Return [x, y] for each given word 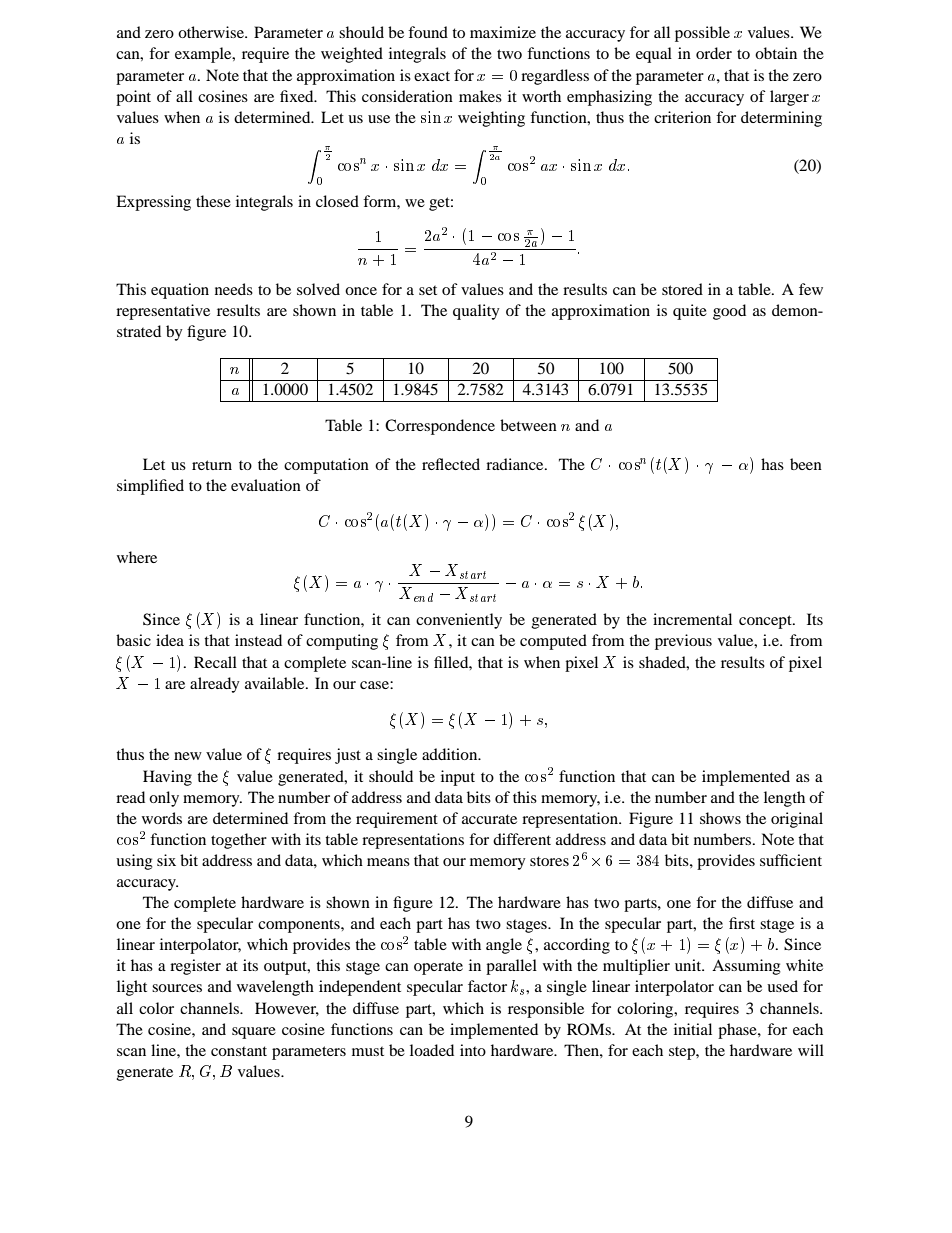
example [204, 55]
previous [683, 642]
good [729, 312]
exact [432, 76]
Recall [215, 662]
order [714, 53]
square [254, 1033]
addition [451, 754]
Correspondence [440, 427]
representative [163, 312]
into [473, 1050]
